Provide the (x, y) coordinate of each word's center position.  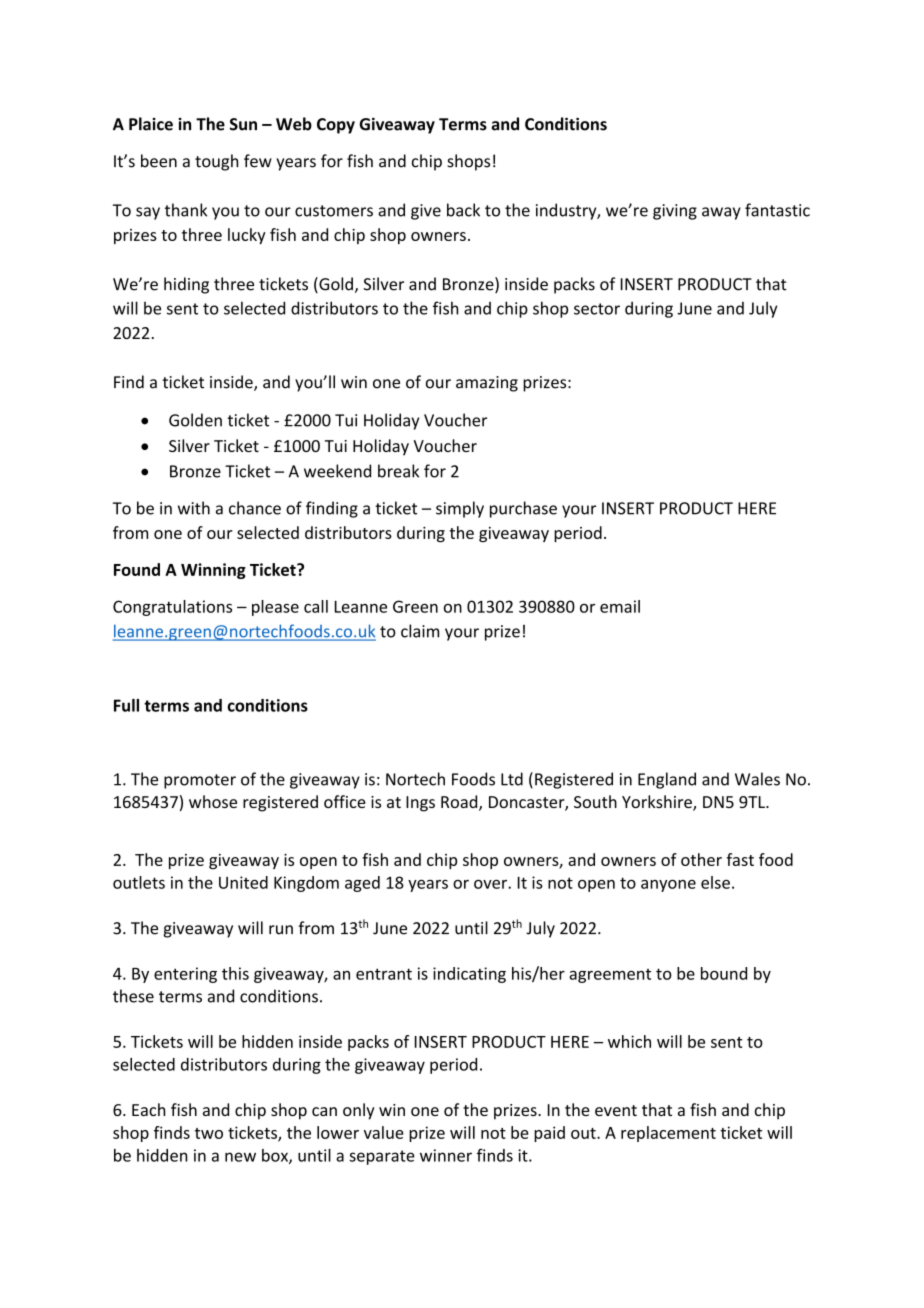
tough (216, 162)
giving (675, 212)
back (463, 210)
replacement (668, 1134)
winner (446, 1155)
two (209, 1133)
